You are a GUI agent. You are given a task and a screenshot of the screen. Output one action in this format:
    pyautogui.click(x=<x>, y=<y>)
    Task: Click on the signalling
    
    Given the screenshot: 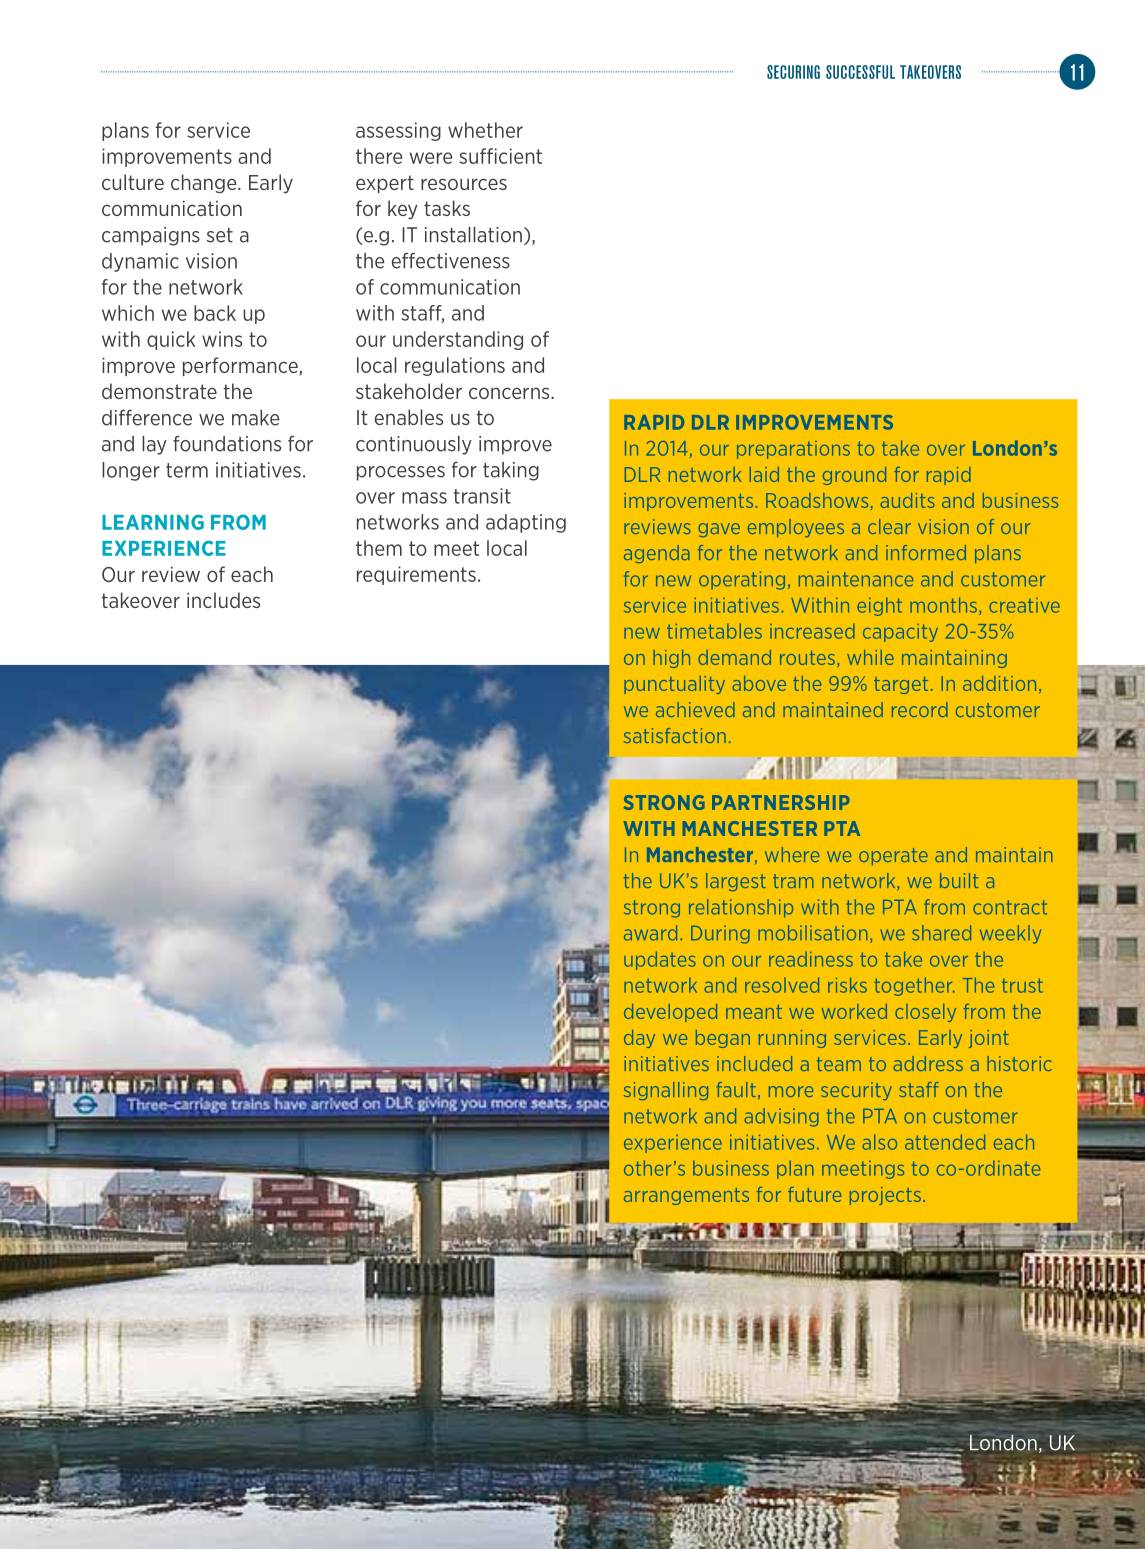 What is the action you would take?
    pyautogui.click(x=666, y=1091)
